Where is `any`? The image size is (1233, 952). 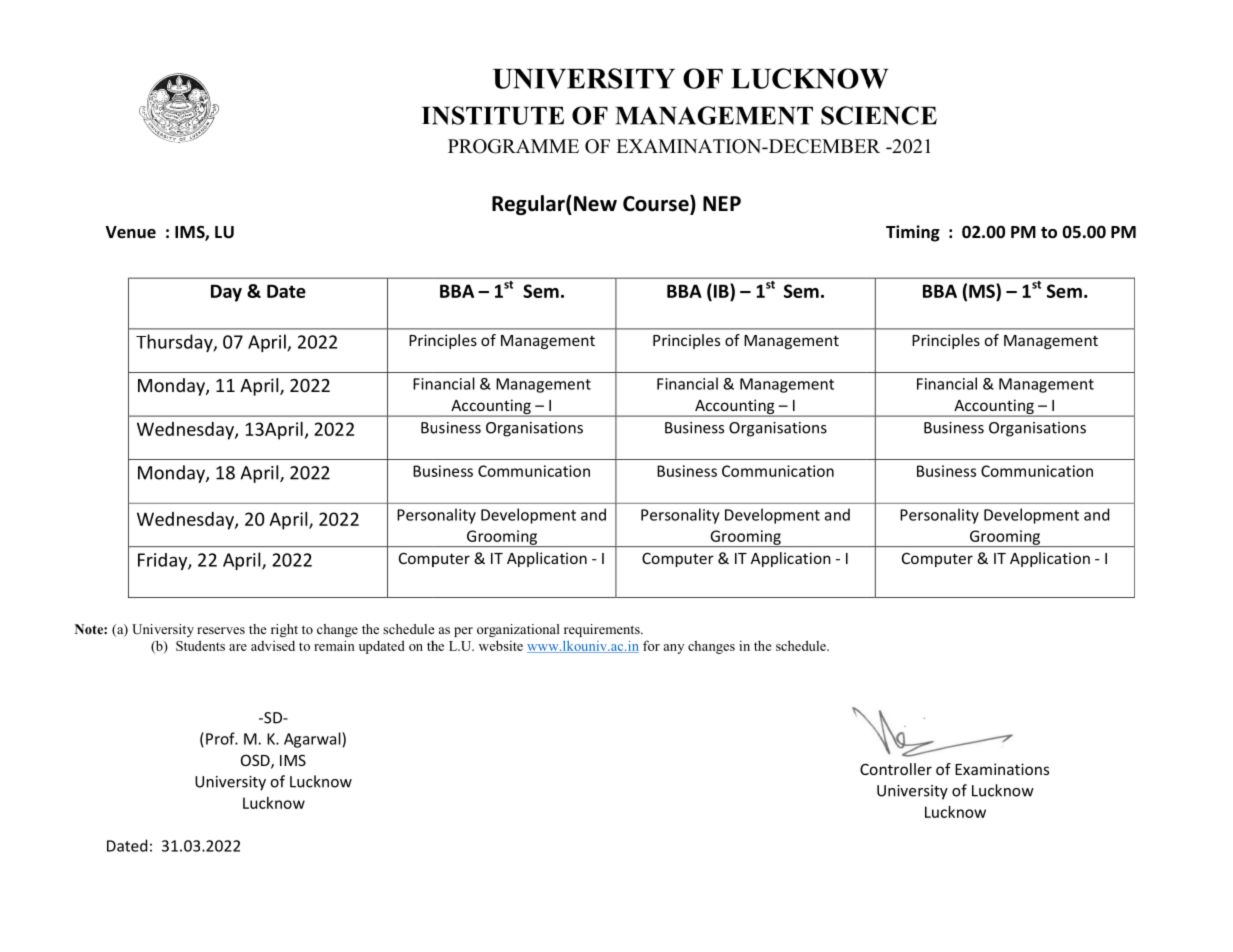 any is located at coordinates (674, 649).
